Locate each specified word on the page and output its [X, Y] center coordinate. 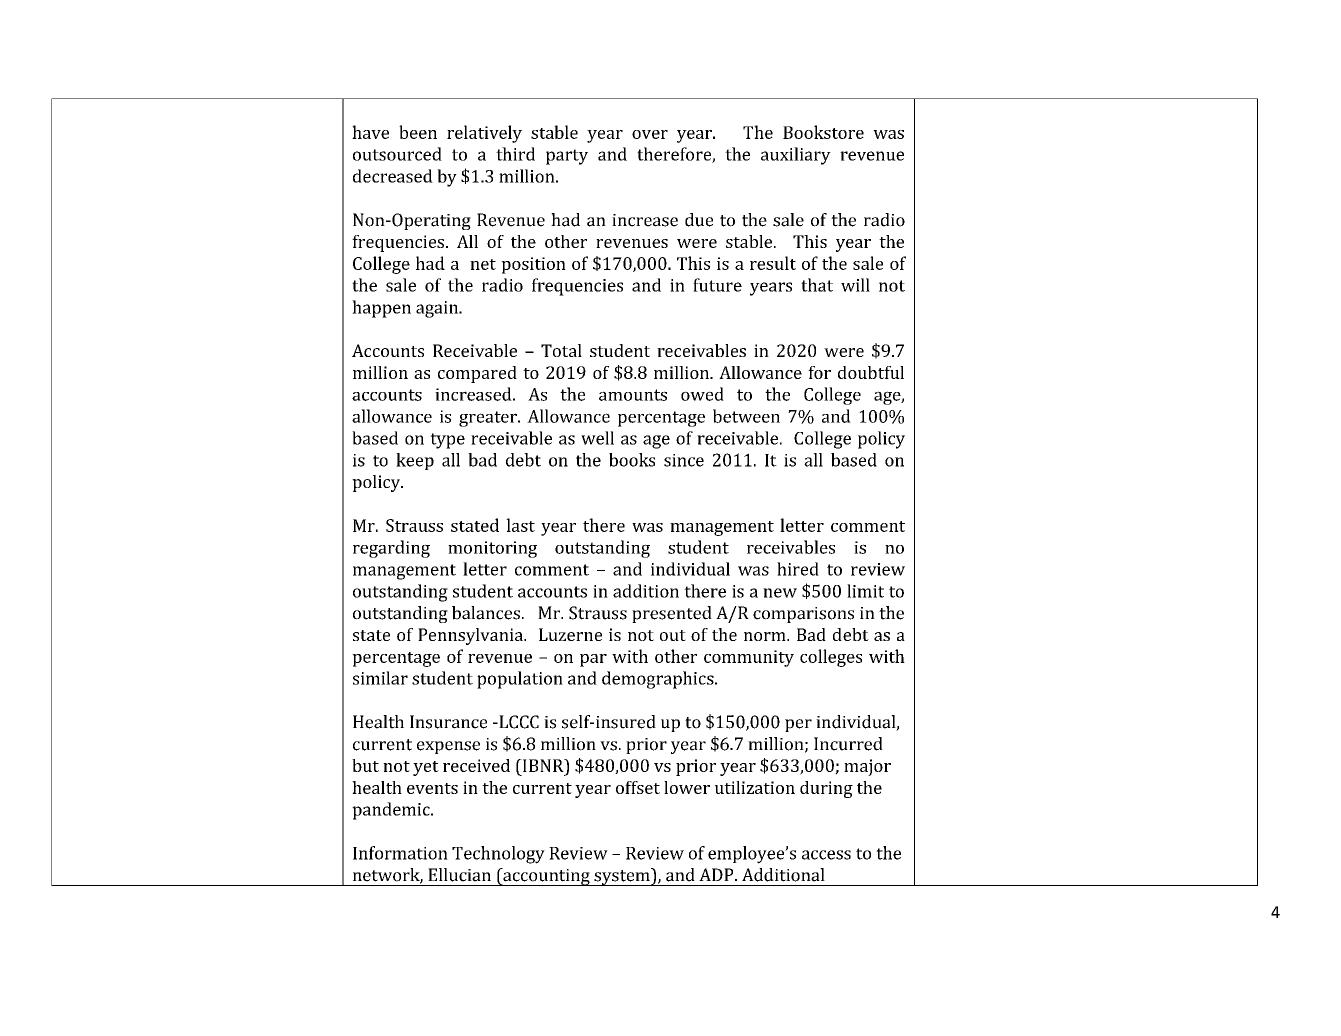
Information [400, 853]
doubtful [871, 372]
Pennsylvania [471, 636]
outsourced [397, 154]
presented [672, 614]
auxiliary [796, 156]
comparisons [803, 615]
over [650, 134]
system [622, 877]
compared [477, 374]
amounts [633, 395]
